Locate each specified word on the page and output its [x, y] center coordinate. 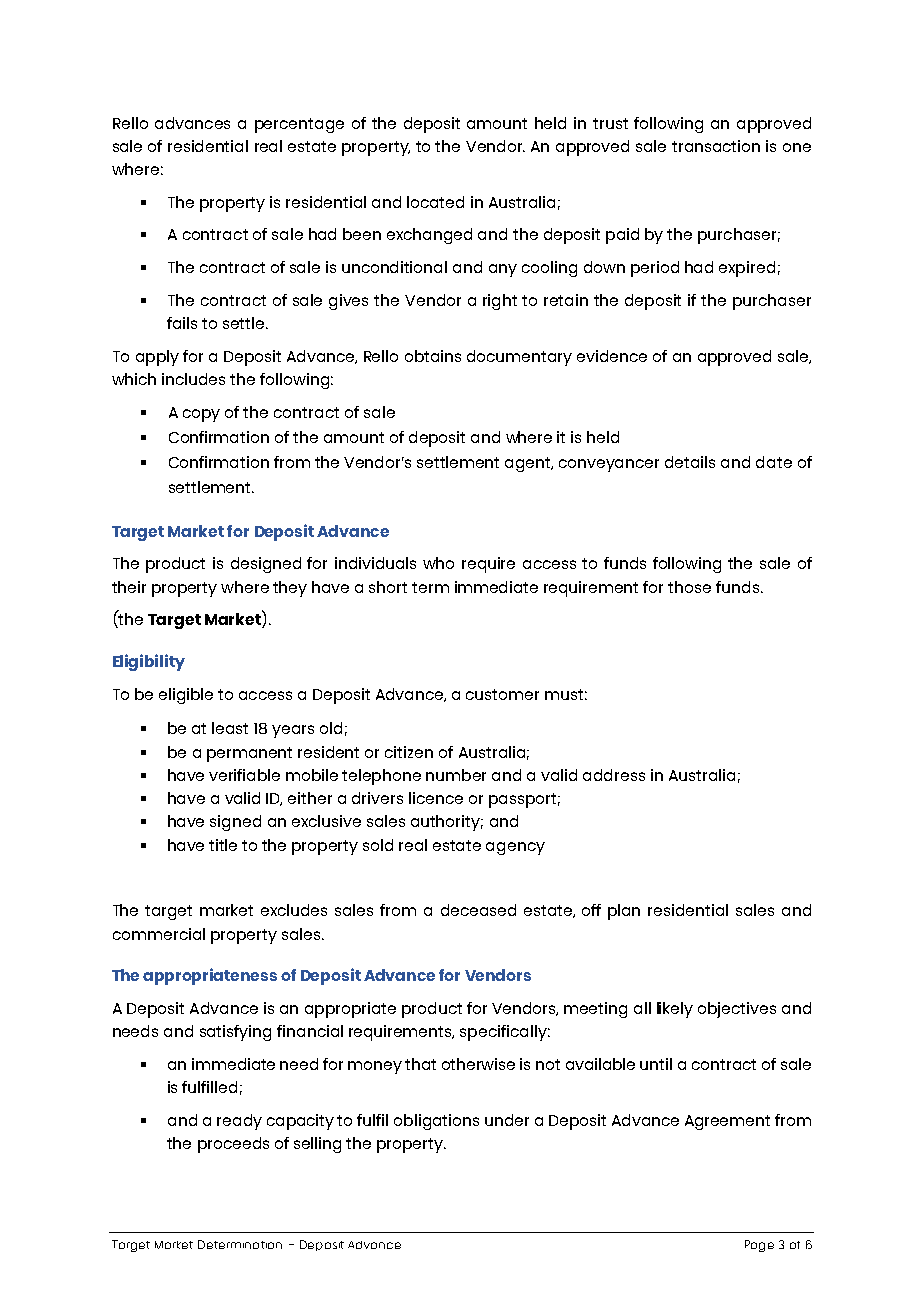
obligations [436, 1122]
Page [759, 1246]
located [435, 202]
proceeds [233, 1145]
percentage [299, 125]
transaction [716, 146]
